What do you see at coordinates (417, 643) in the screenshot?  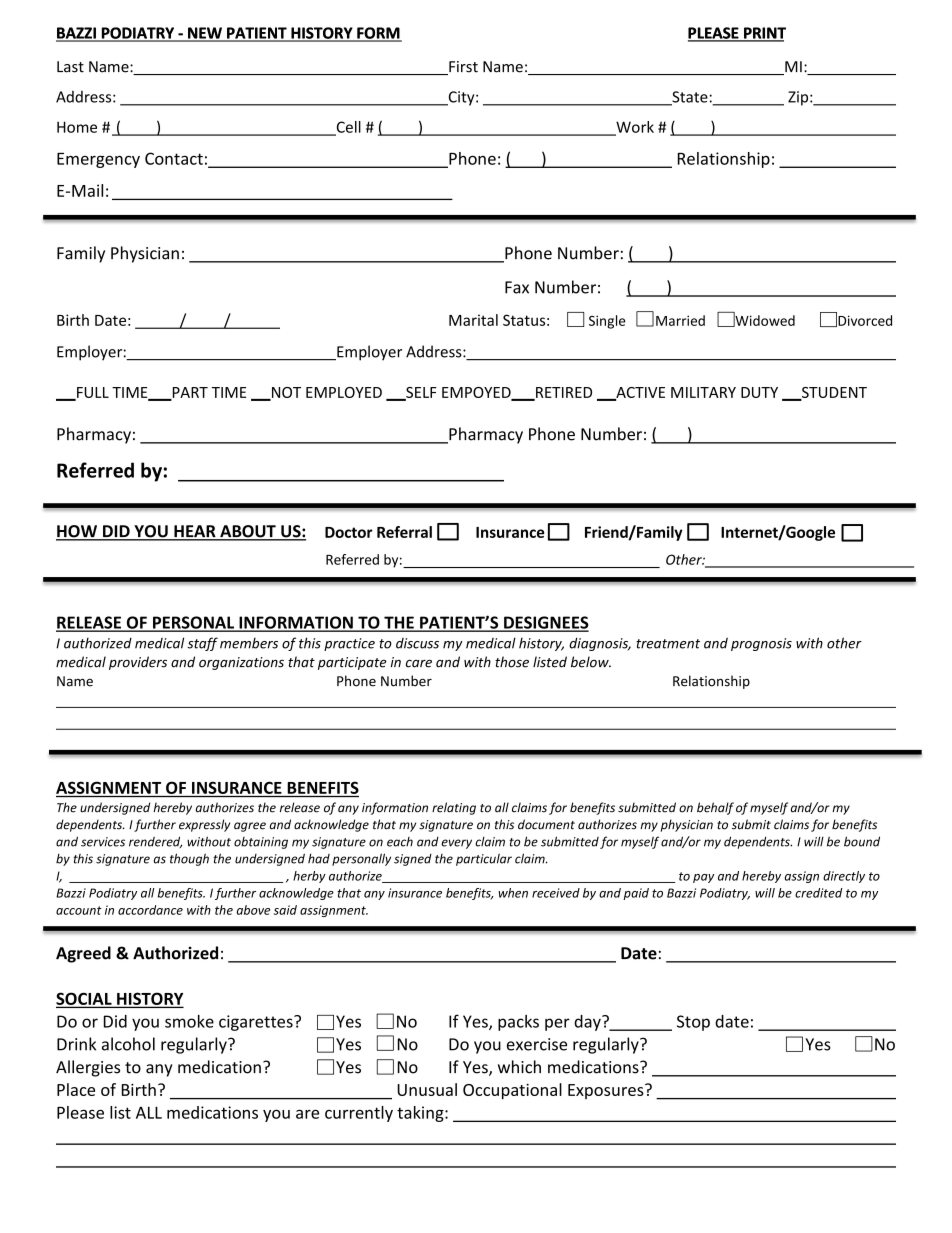 I see `discuss` at bounding box center [417, 643].
